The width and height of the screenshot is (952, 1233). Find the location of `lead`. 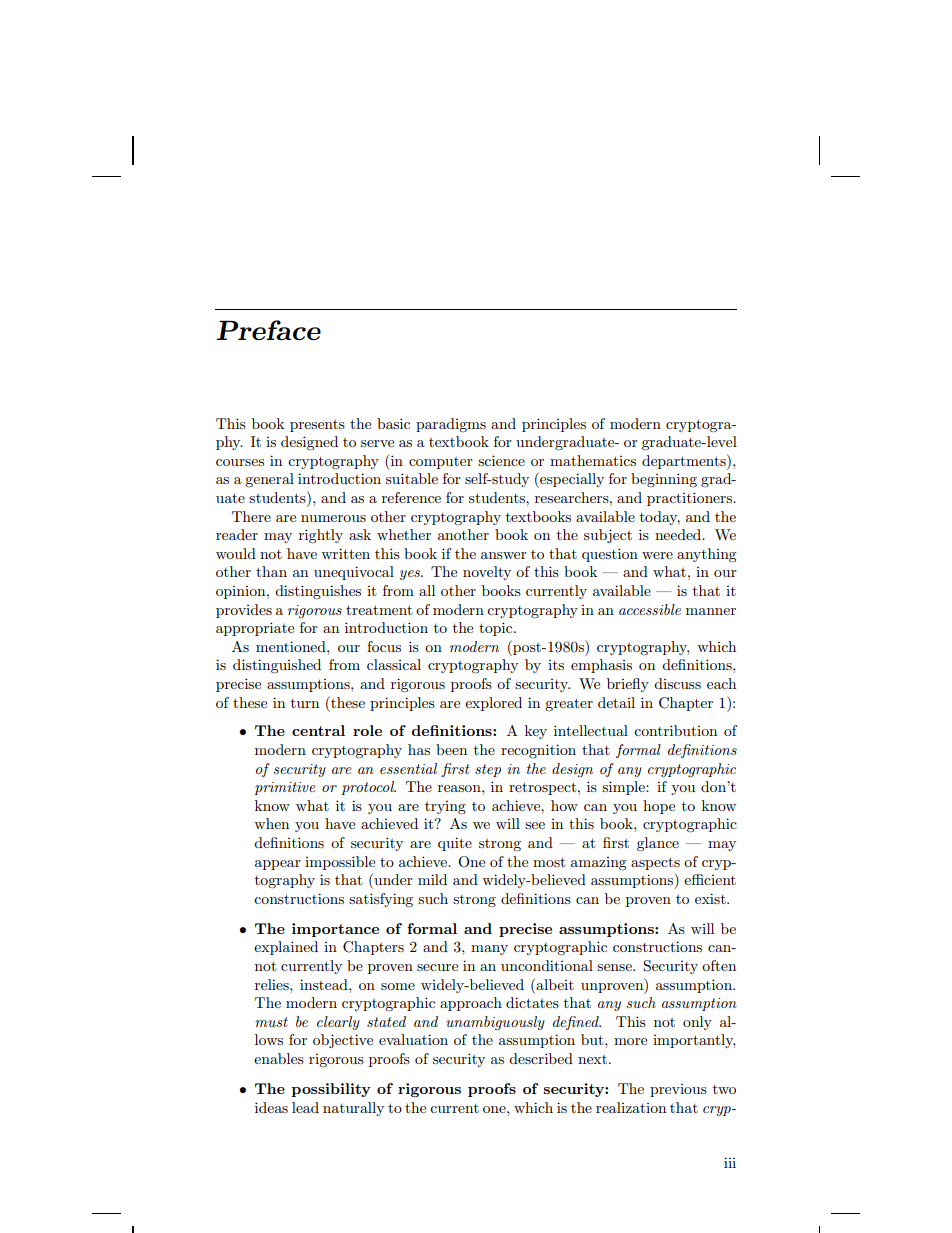

lead is located at coordinates (305, 1107).
